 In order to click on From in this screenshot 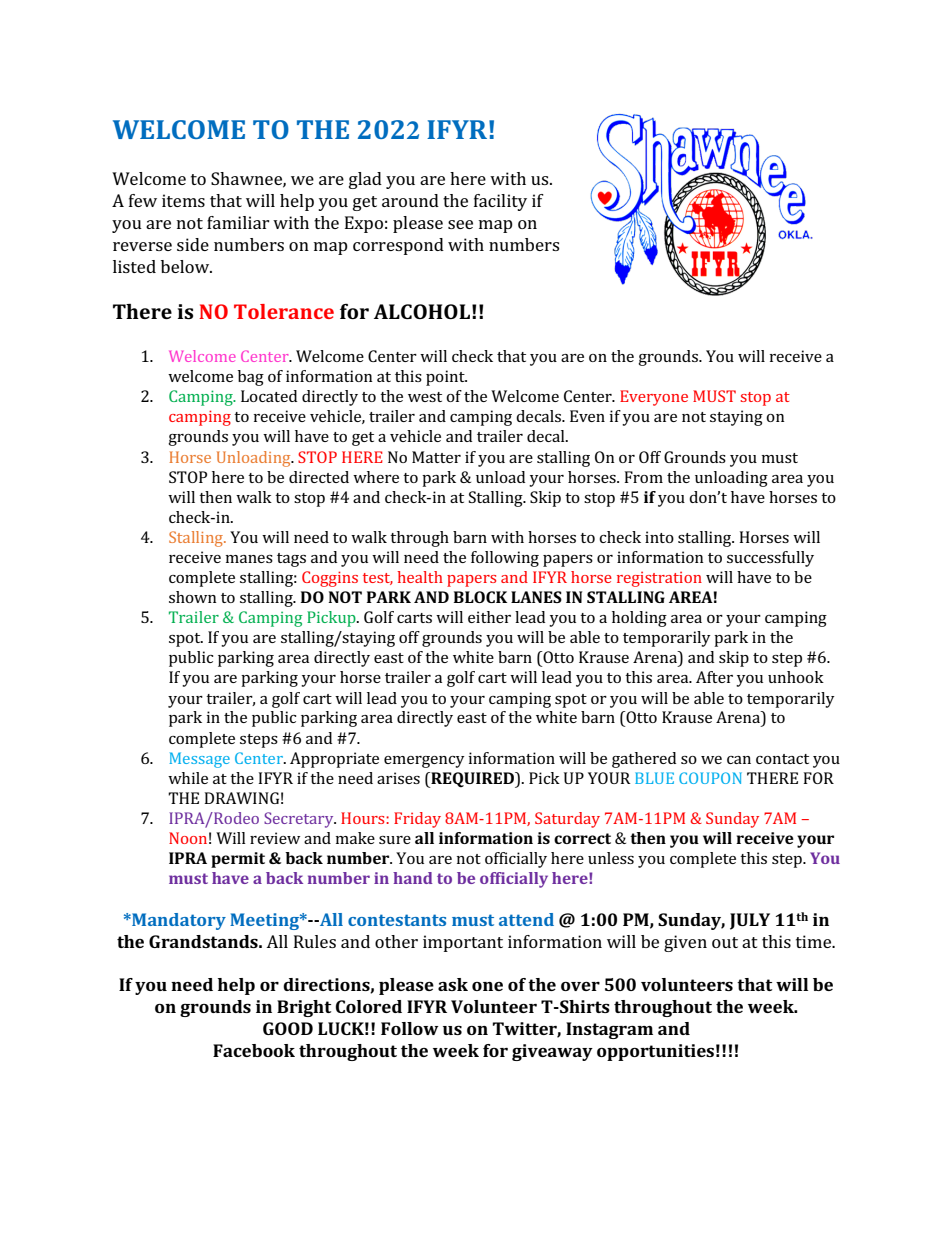, I will do `click(643, 477)`.
